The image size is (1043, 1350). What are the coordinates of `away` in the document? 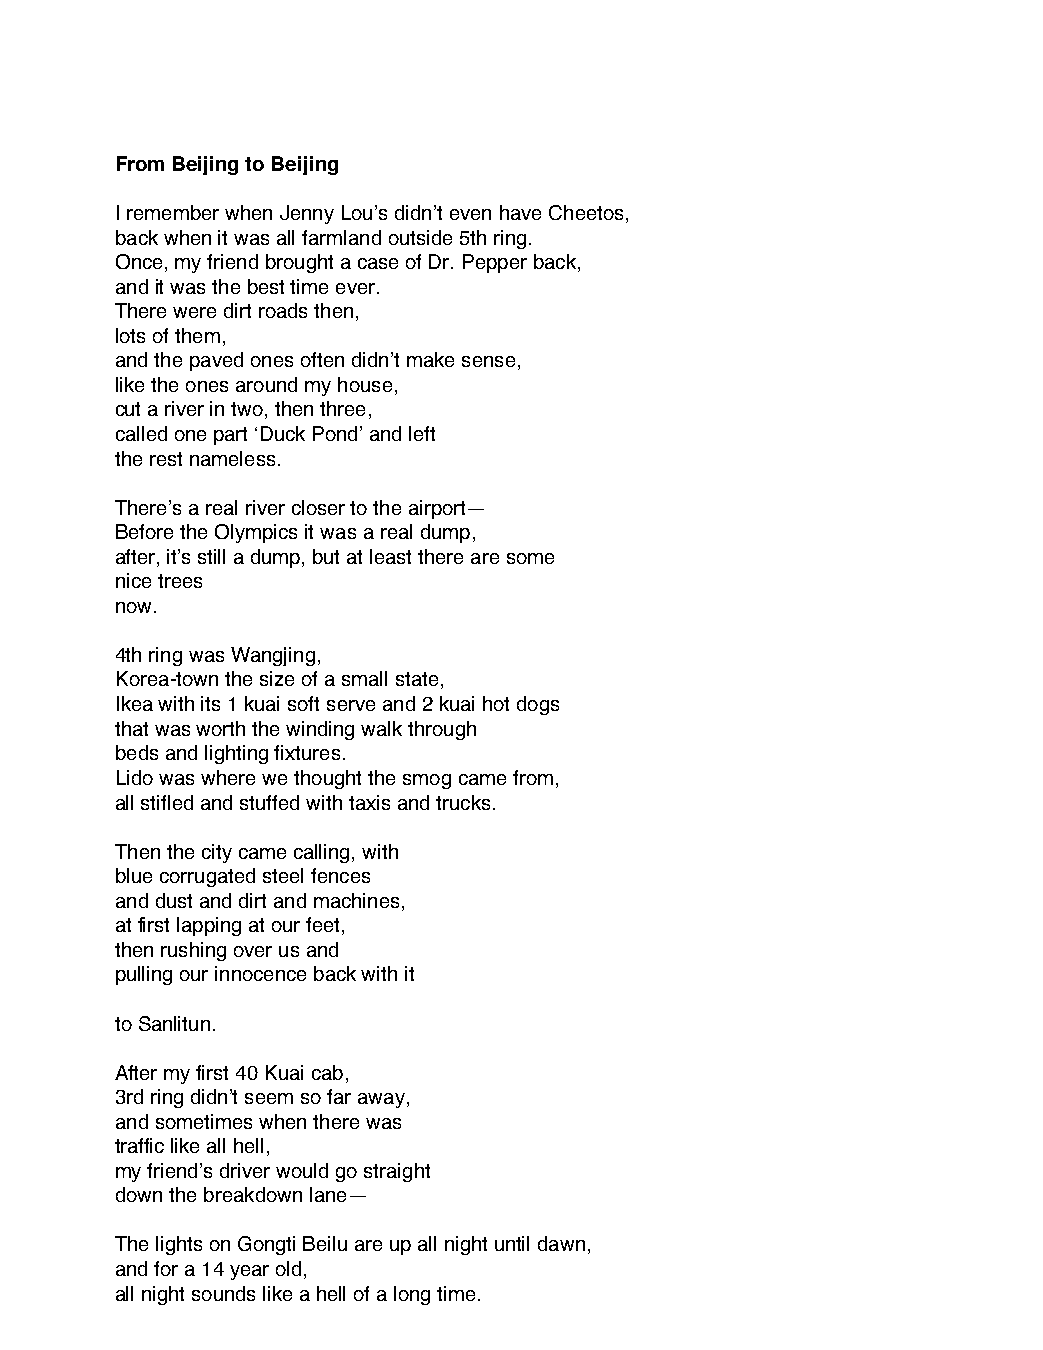 It's located at (381, 1100).
